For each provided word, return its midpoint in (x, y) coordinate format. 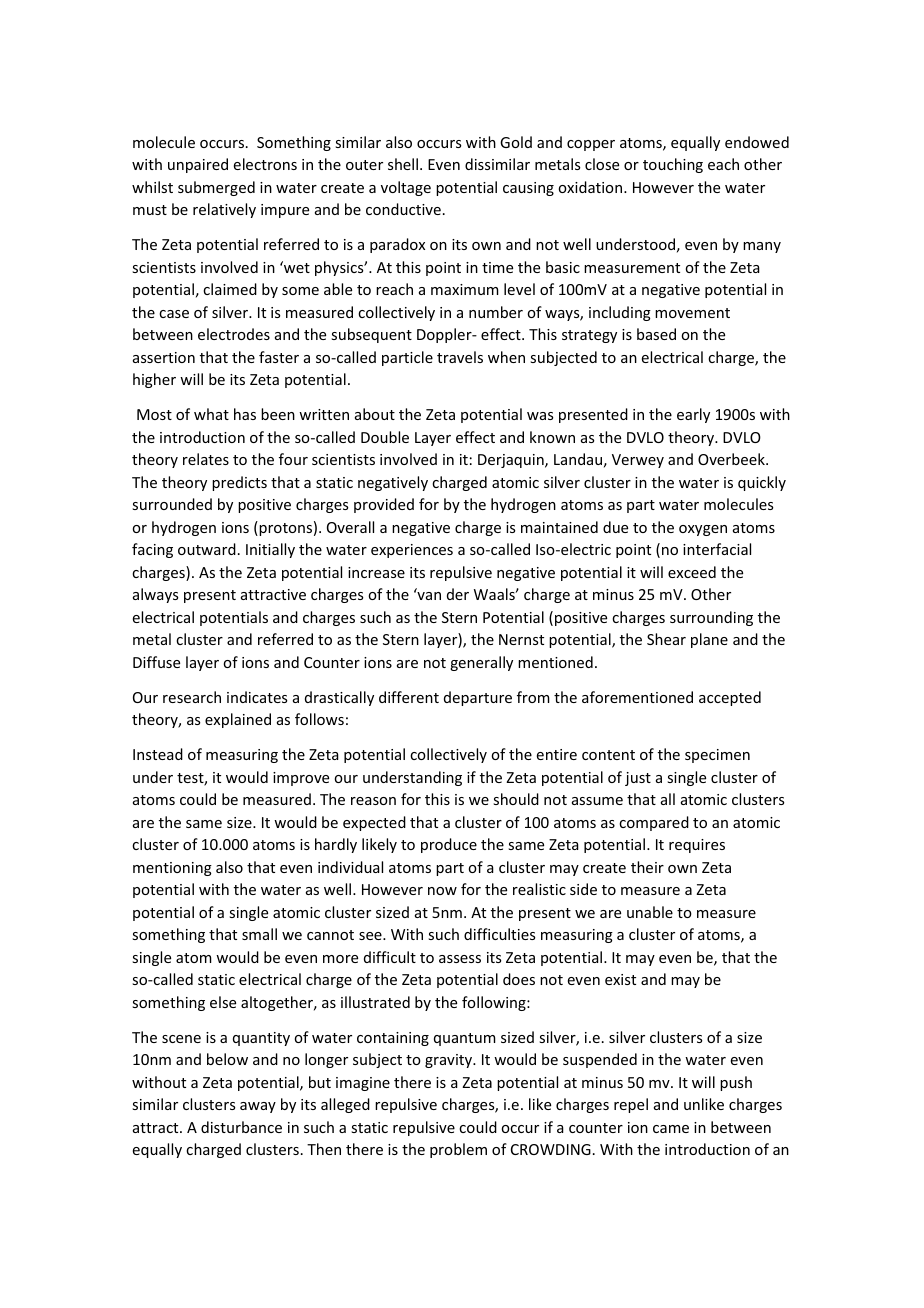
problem (458, 1150)
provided (384, 505)
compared (654, 823)
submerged (216, 188)
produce (449, 845)
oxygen (703, 530)
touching (673, 165)
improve (301, 779)
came (671, 1129)
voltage (406, 188)
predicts (239, 483)
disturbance (241, 1127)
